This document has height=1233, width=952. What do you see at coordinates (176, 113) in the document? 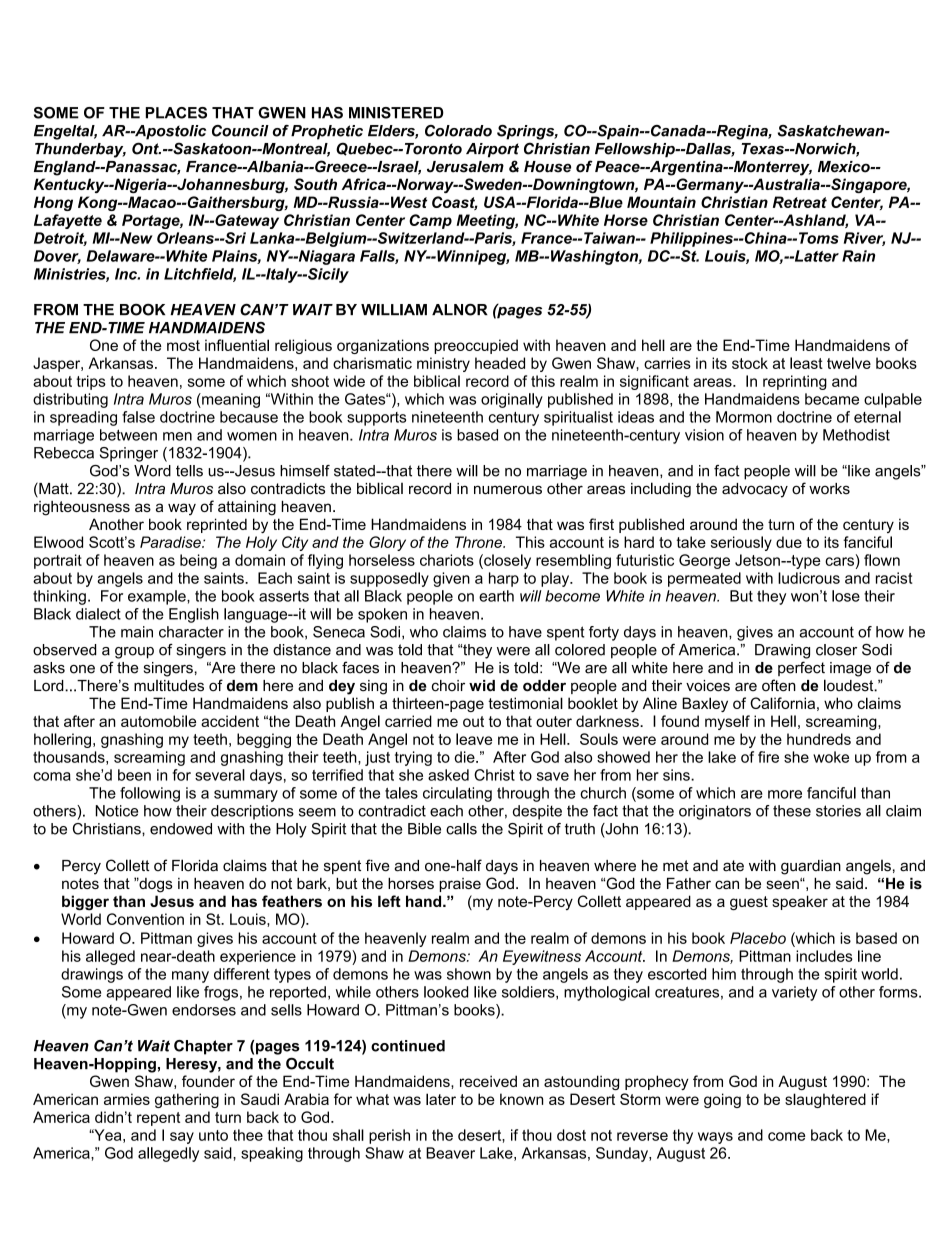
I see `PLACES` at bounding box center [176, 113].
